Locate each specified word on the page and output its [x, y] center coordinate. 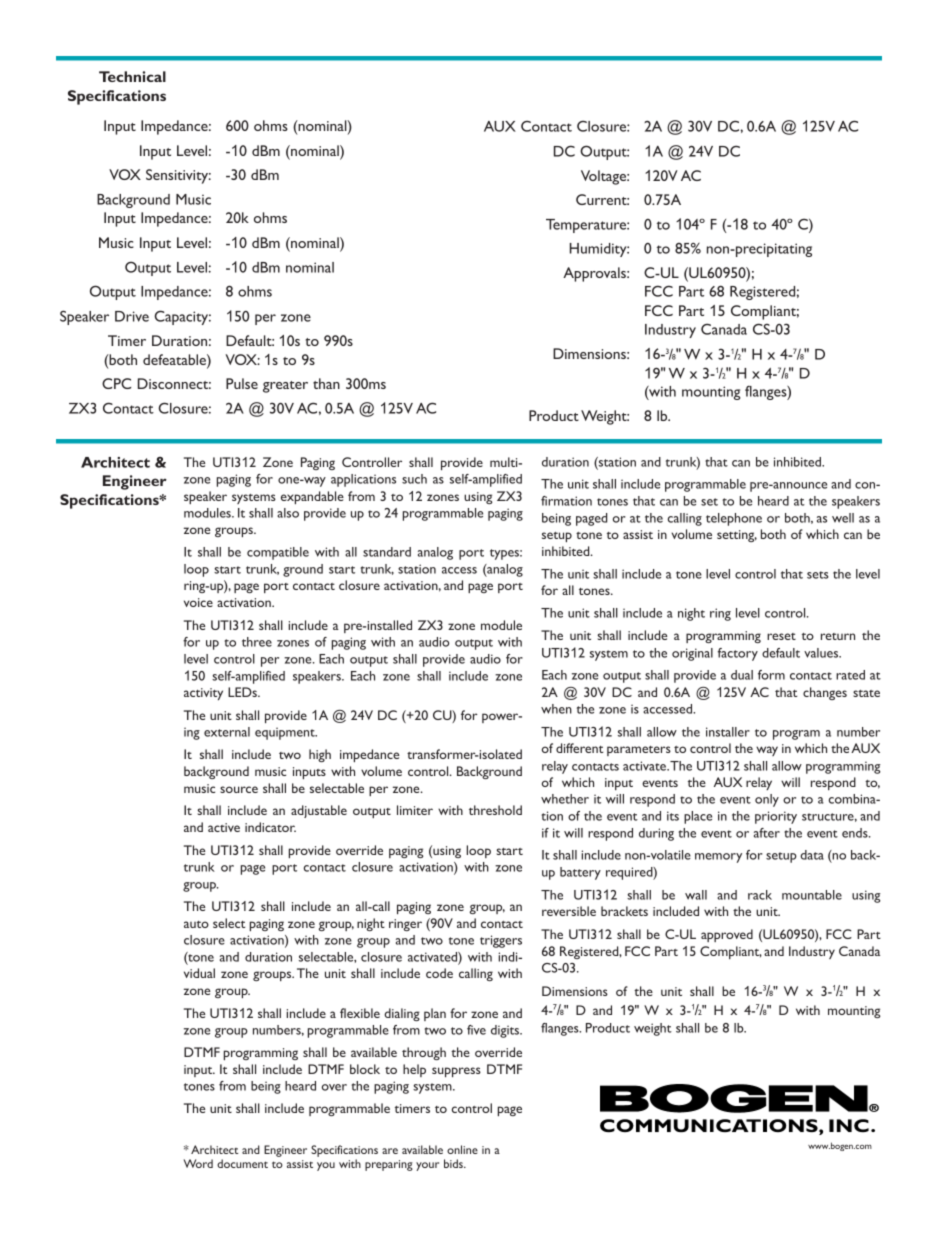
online [462, 1149]
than [326, 383]
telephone [734, 519]
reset [781, 636]
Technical [132, 76]
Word [198, 1163]
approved [727, 935]
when [556, 709]
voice [198, 602]
